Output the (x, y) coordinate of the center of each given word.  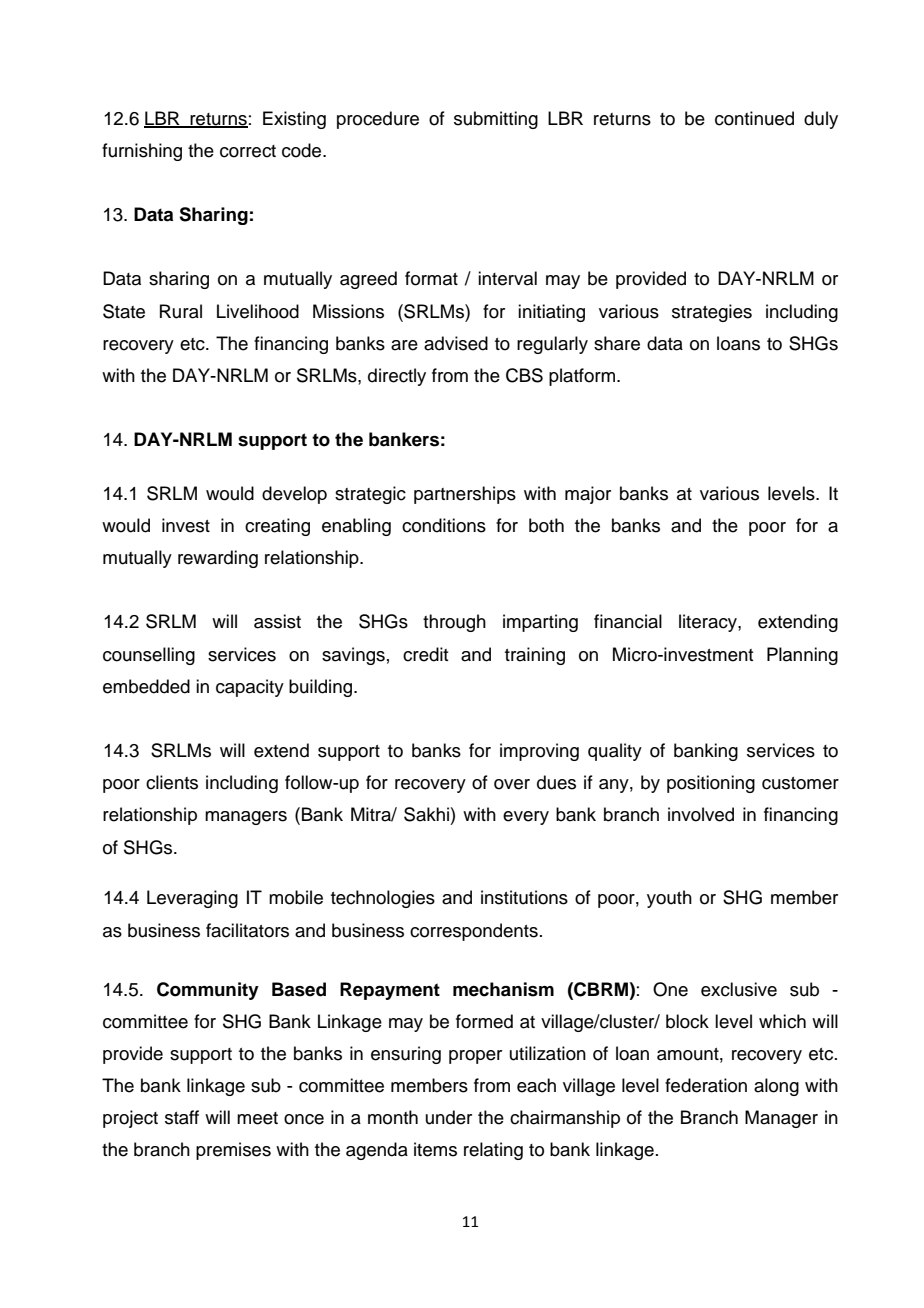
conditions (444, 525)
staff (182, 1117)
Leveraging (192, 899)
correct (248, 151)
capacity (250, 688)
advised (456, 343)
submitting (496, 120)
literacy (709, 623)
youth (669, 899)
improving (539, 752)
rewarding (218, 559)
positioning (711, 784)
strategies (712, 313)
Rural (181, 311)
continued (754, 118)
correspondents (474, 932)
